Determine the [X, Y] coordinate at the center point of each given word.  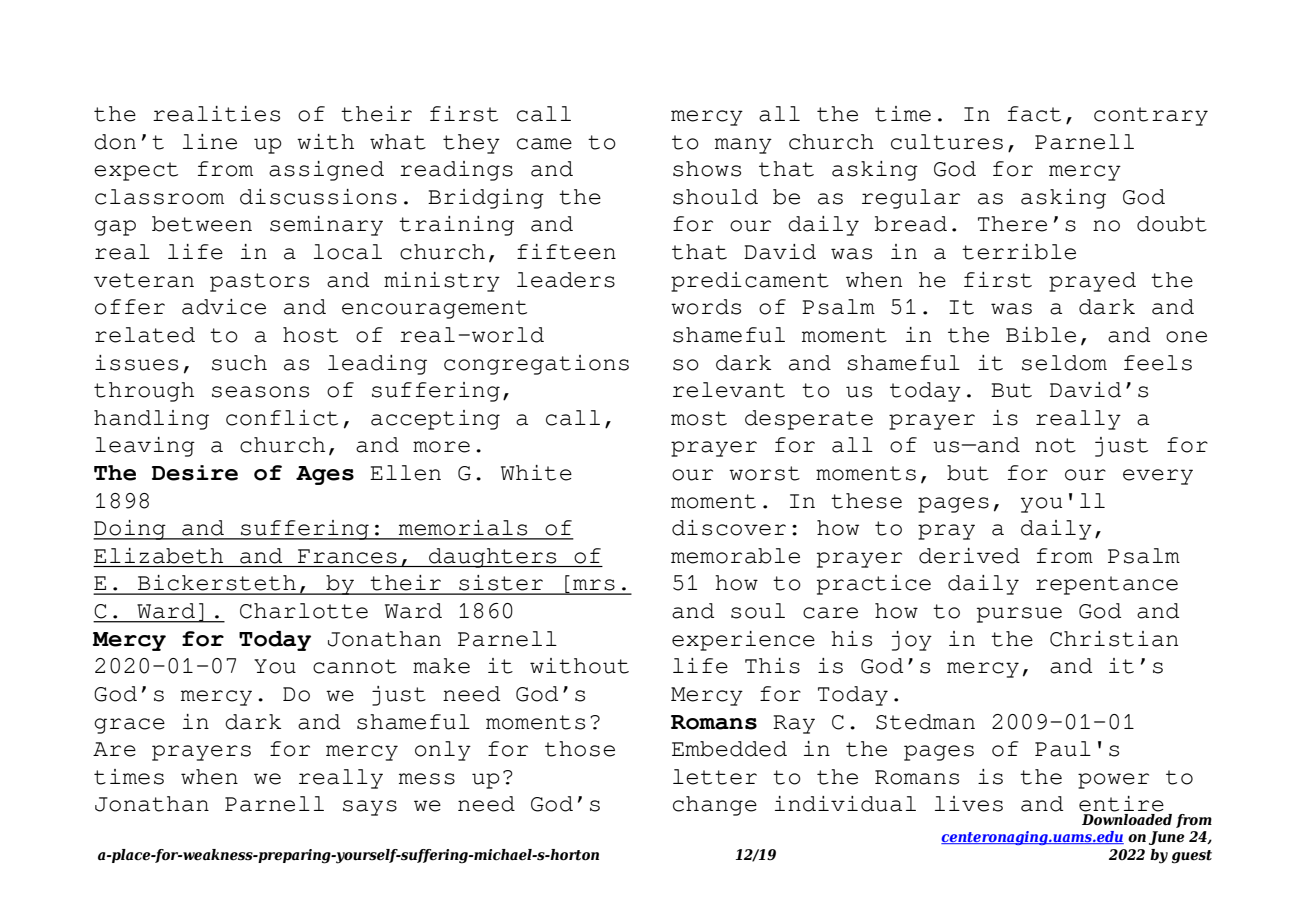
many [743, 146]
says [370, 808]
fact [1034, 114]
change [715, 806]
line [210, 142]
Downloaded [1127, 818]
